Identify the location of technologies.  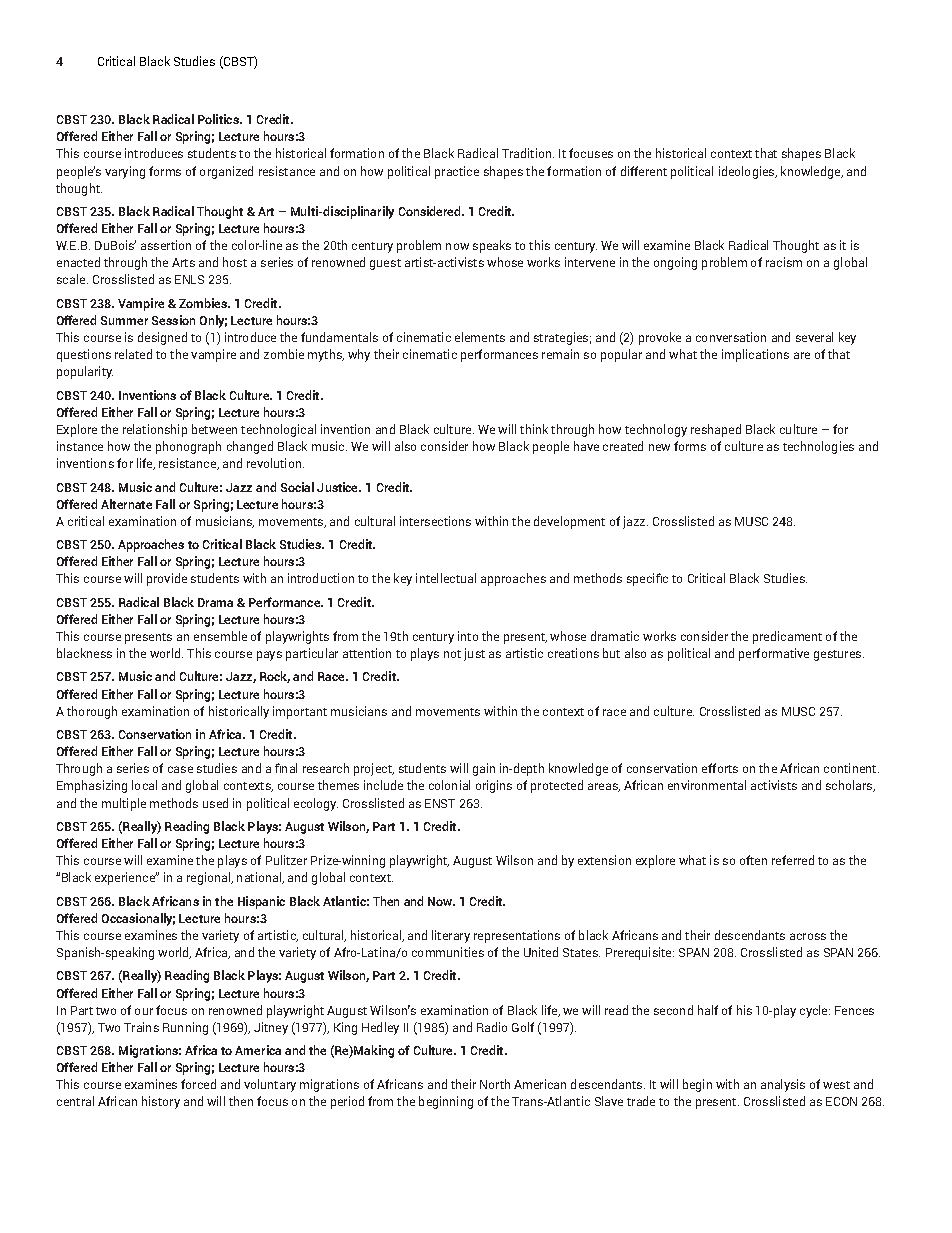
(818, 447).
